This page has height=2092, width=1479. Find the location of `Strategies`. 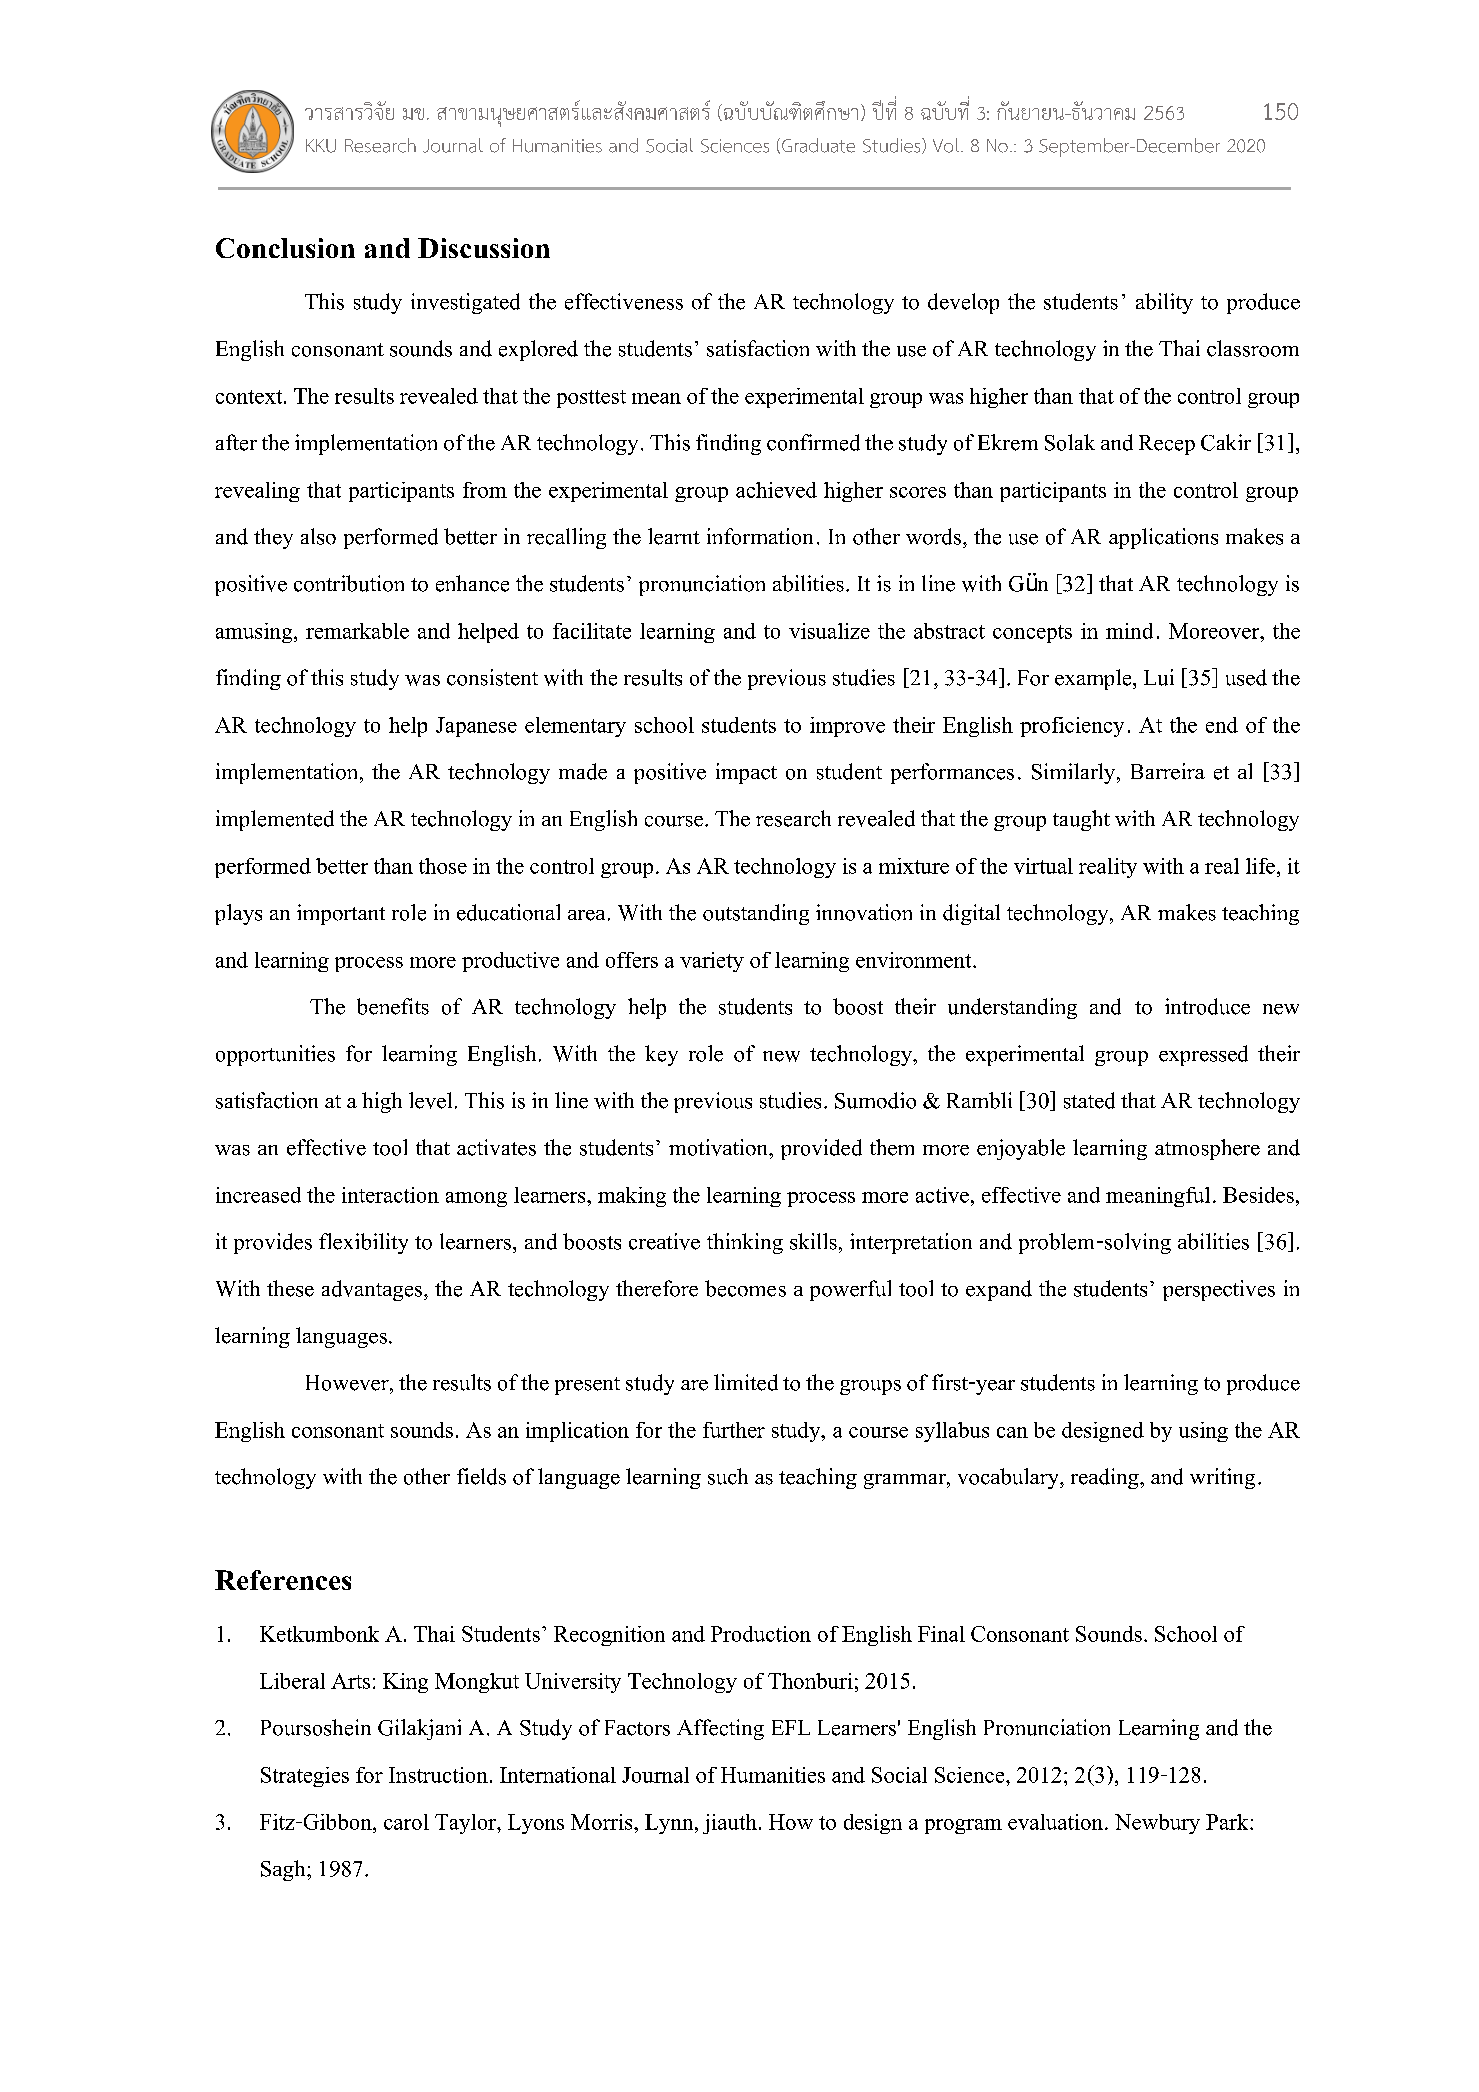

Strategies is located at coordinates (305, 1777).
